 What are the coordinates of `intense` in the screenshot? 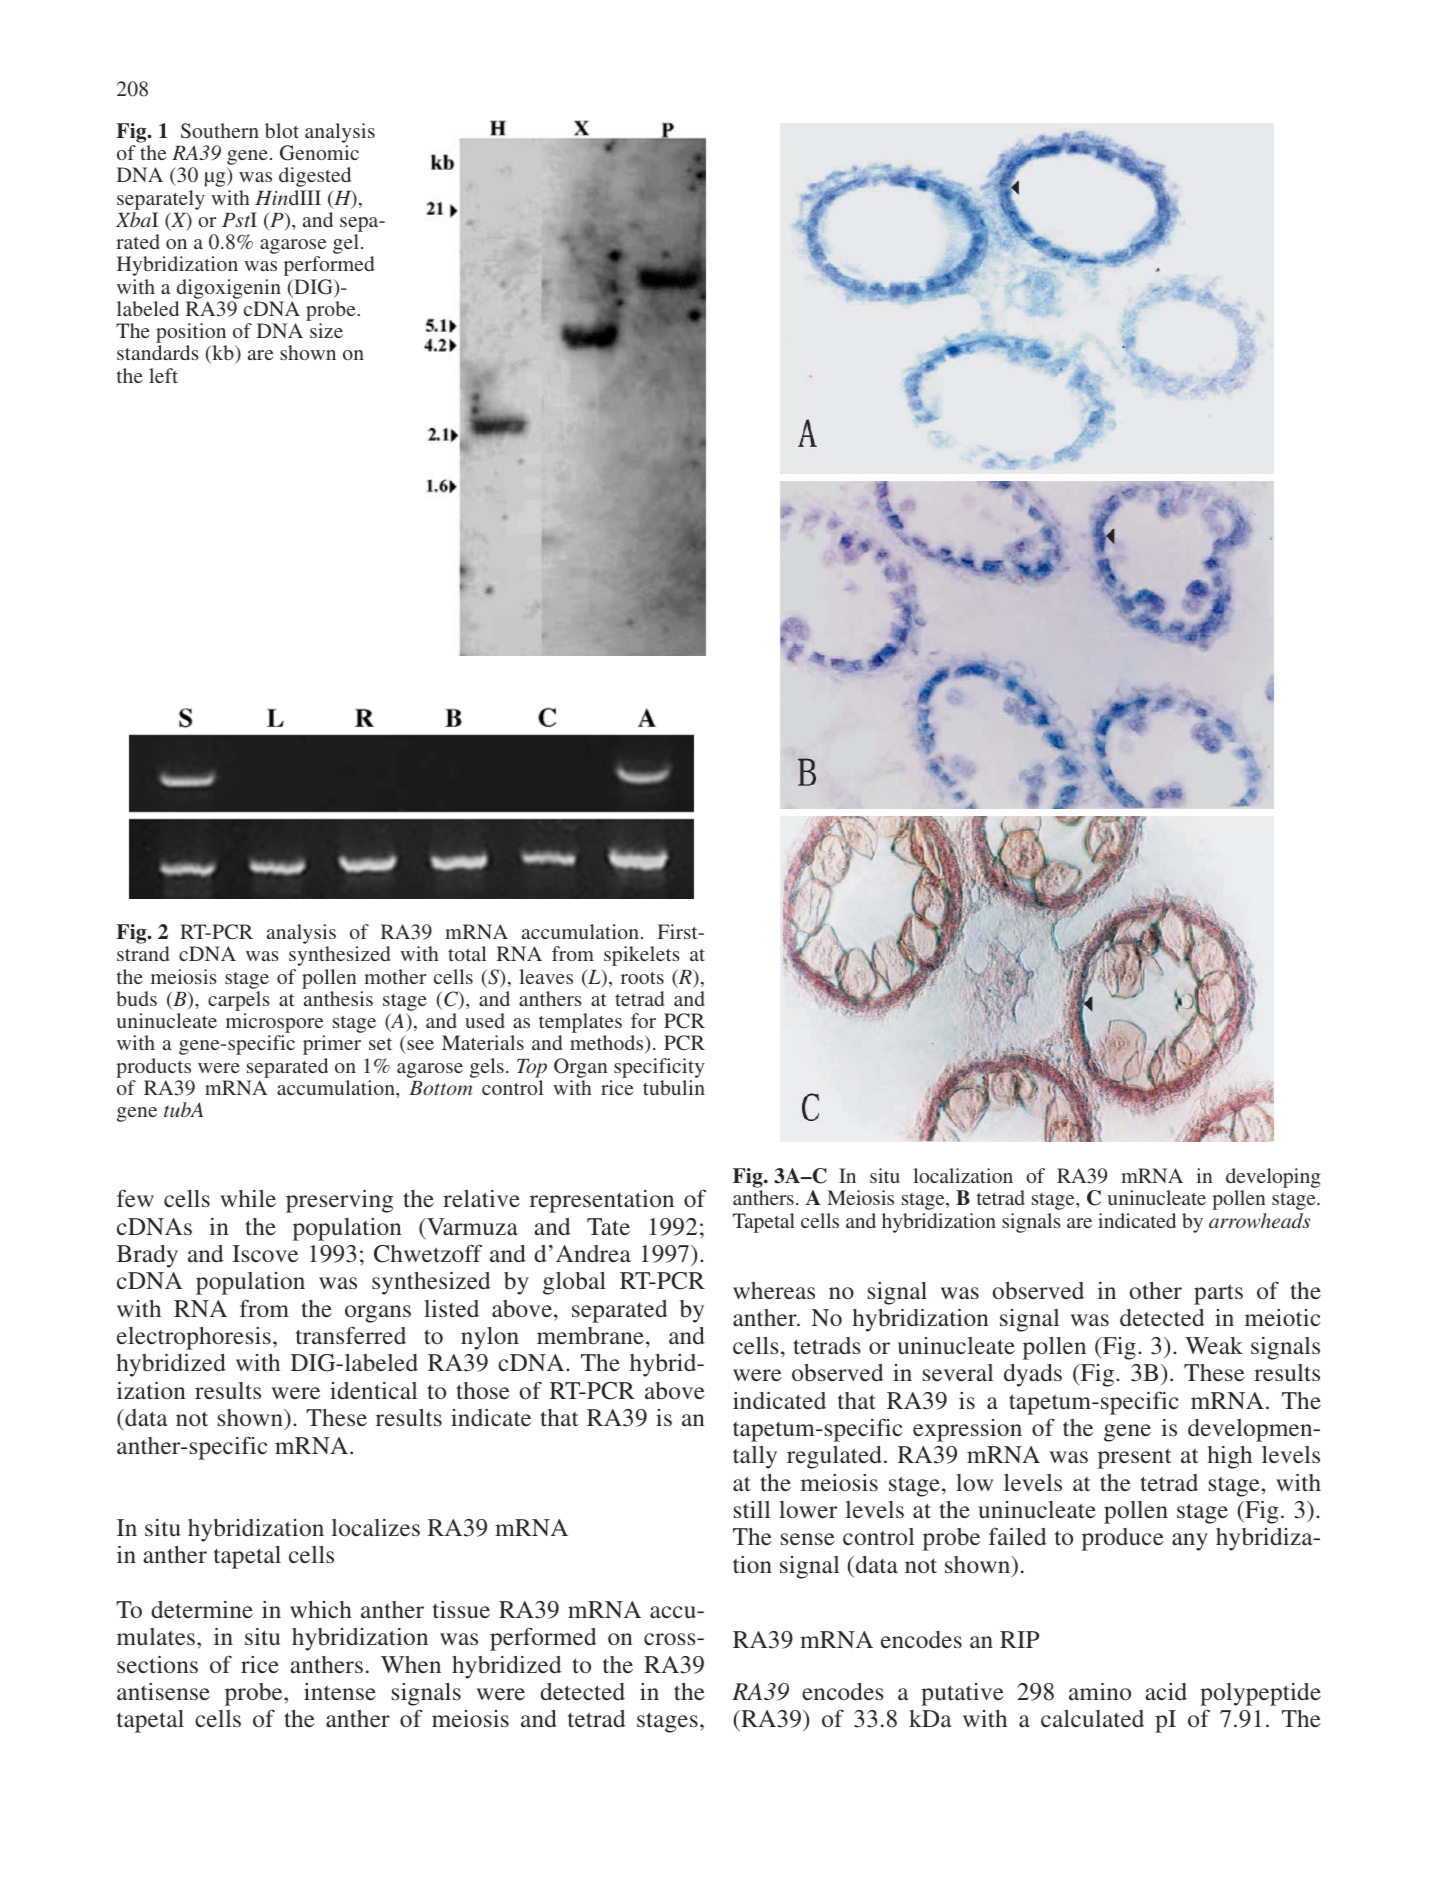 It's located at (340, 1691).
